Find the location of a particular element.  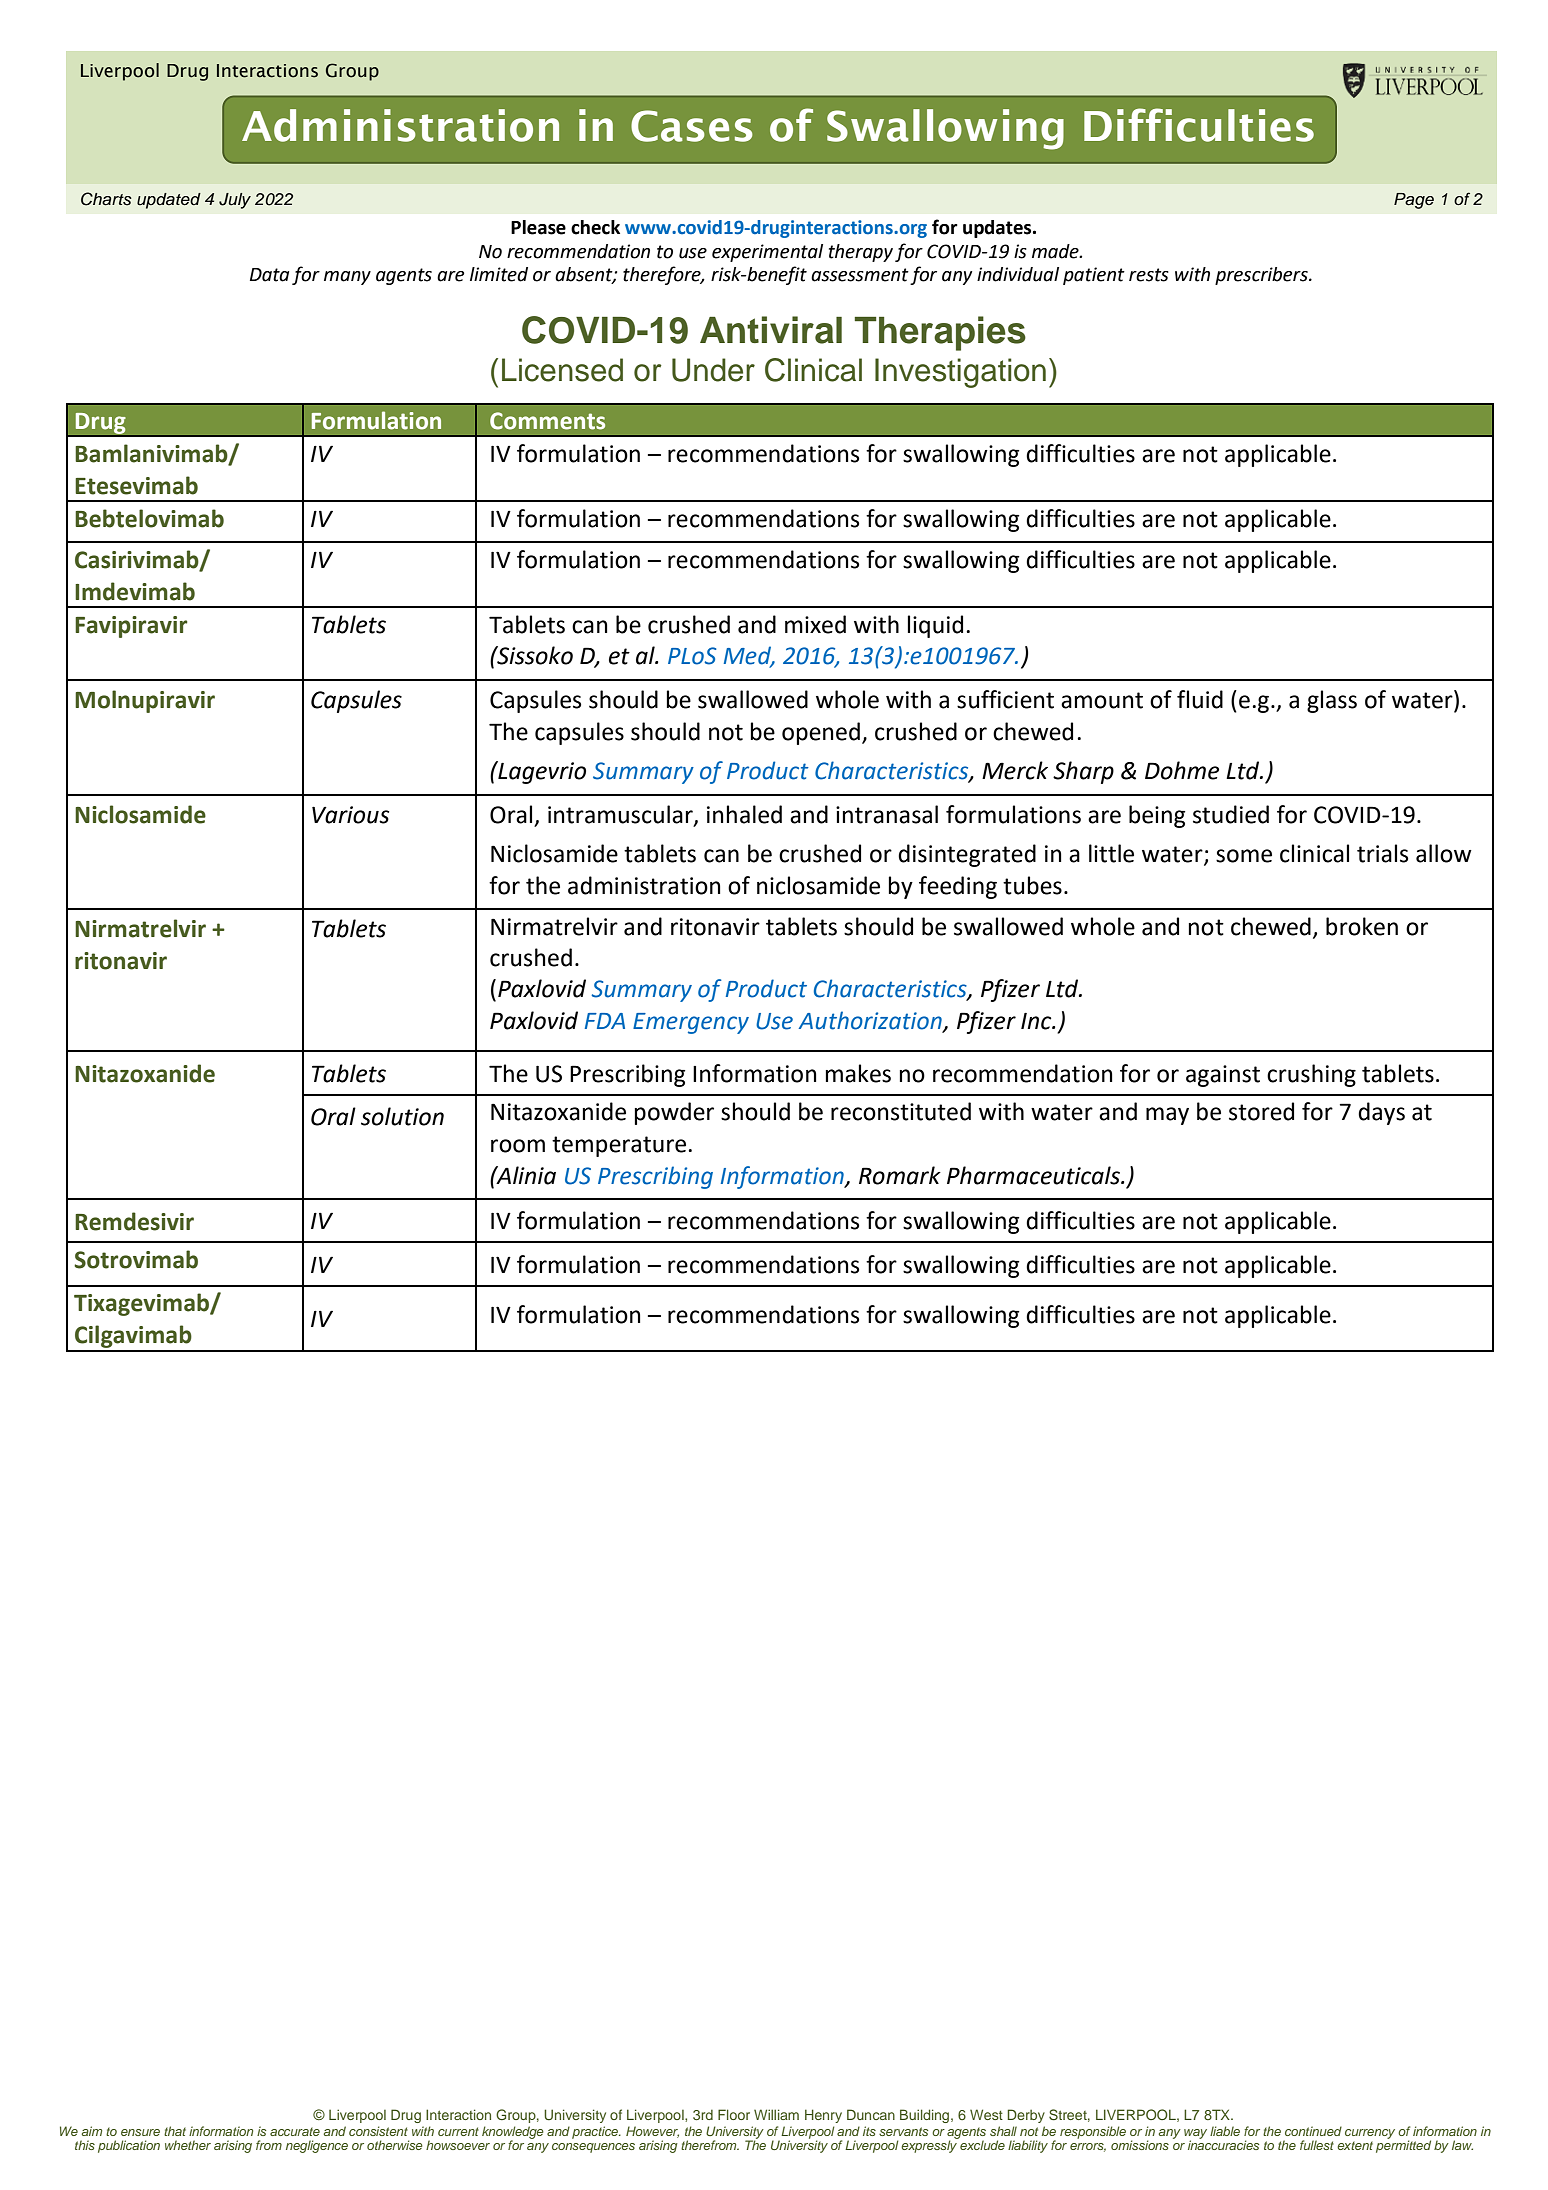

powder is located at coordinates (674, 1113).
